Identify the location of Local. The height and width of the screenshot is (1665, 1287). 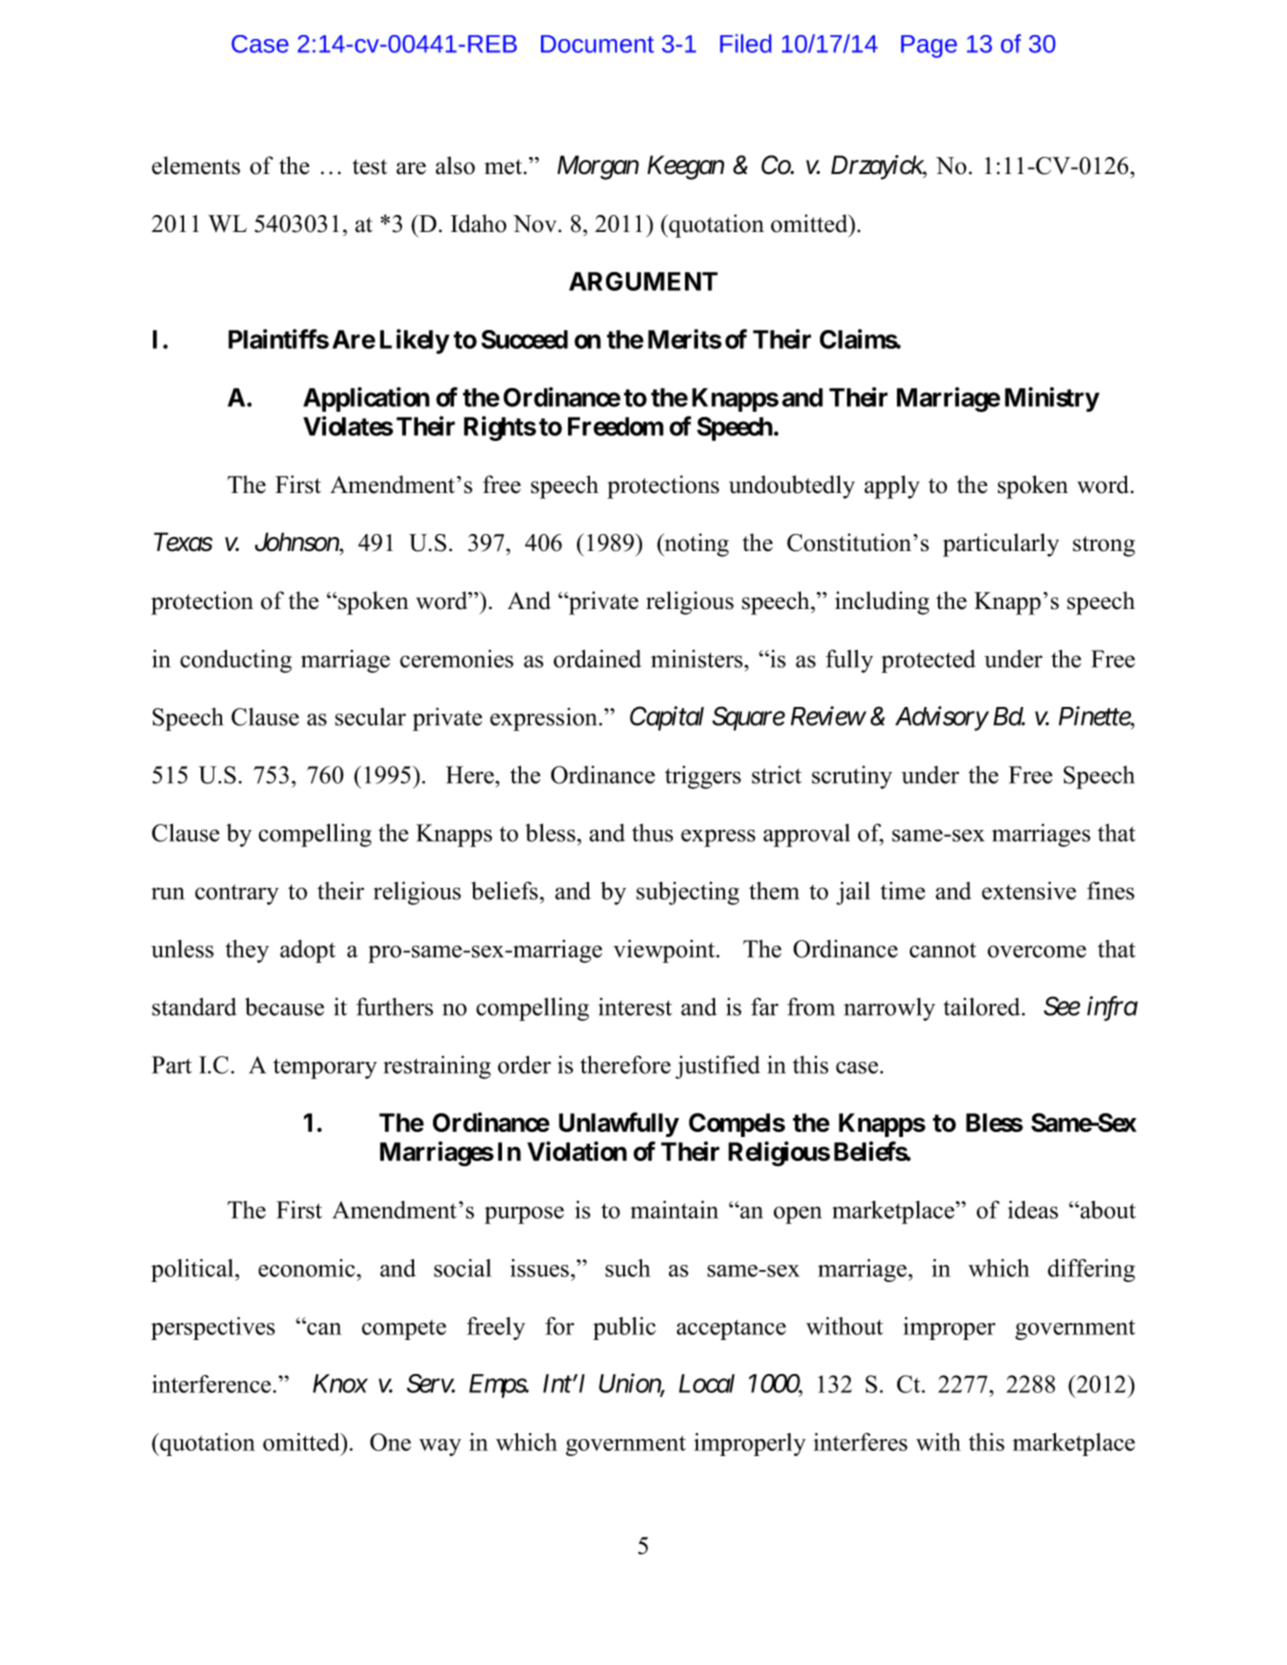
(707, 1383).
